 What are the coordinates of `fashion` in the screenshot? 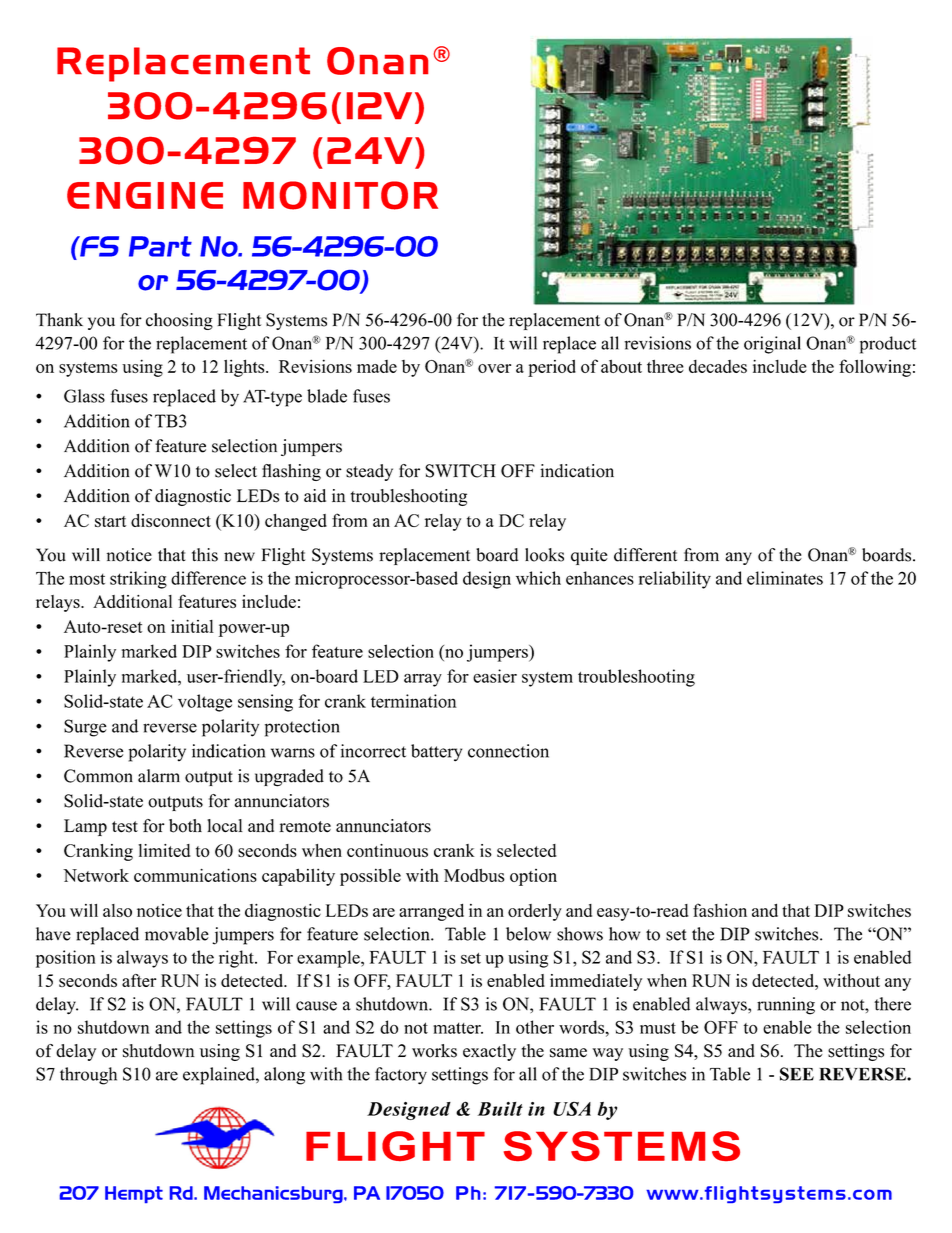 It's located at (720, 910).
